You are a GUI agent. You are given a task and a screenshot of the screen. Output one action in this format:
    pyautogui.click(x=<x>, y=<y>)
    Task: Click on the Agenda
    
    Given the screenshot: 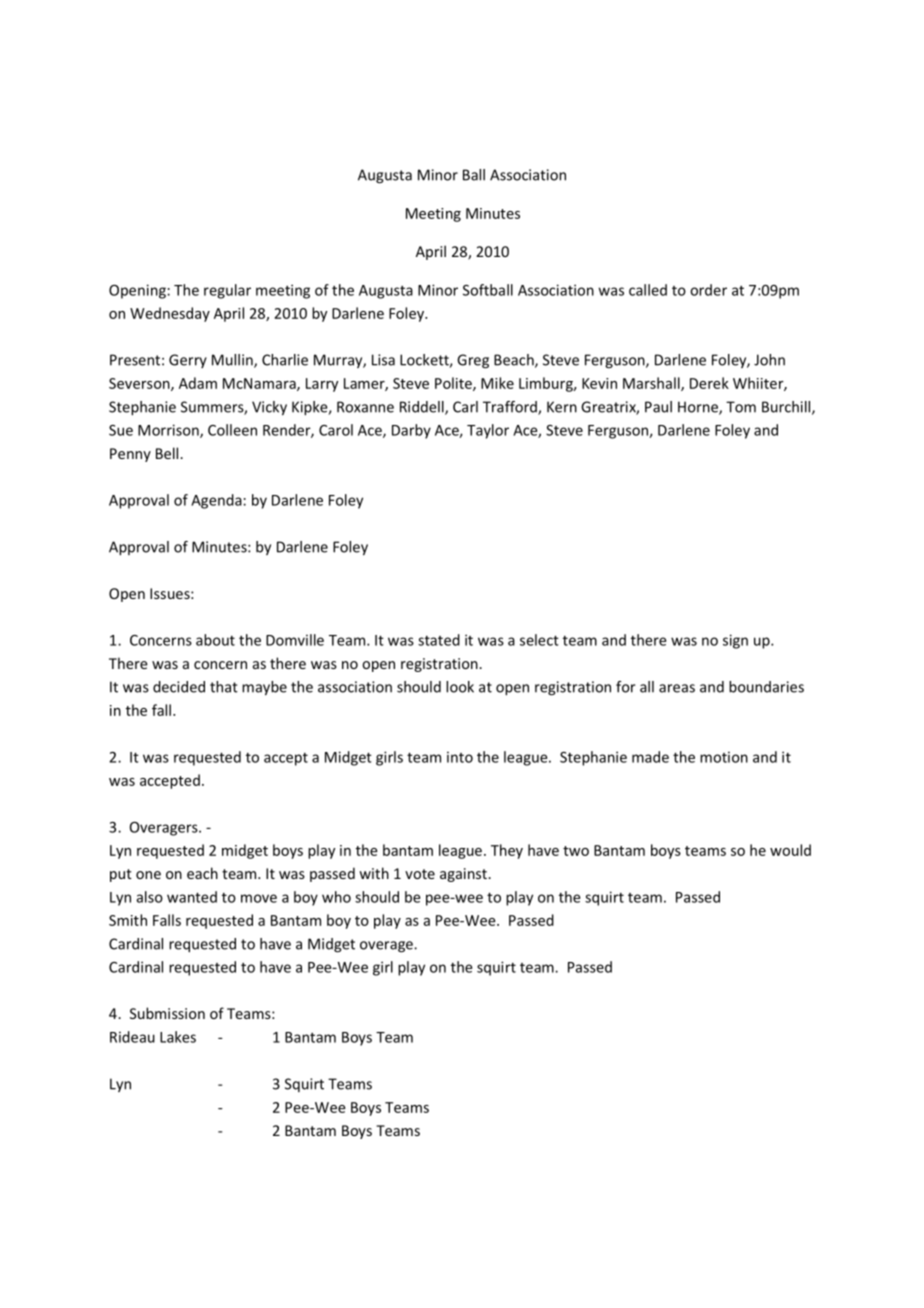 What is the action you would take?
    pyautogui.click(x=217, y=501)
